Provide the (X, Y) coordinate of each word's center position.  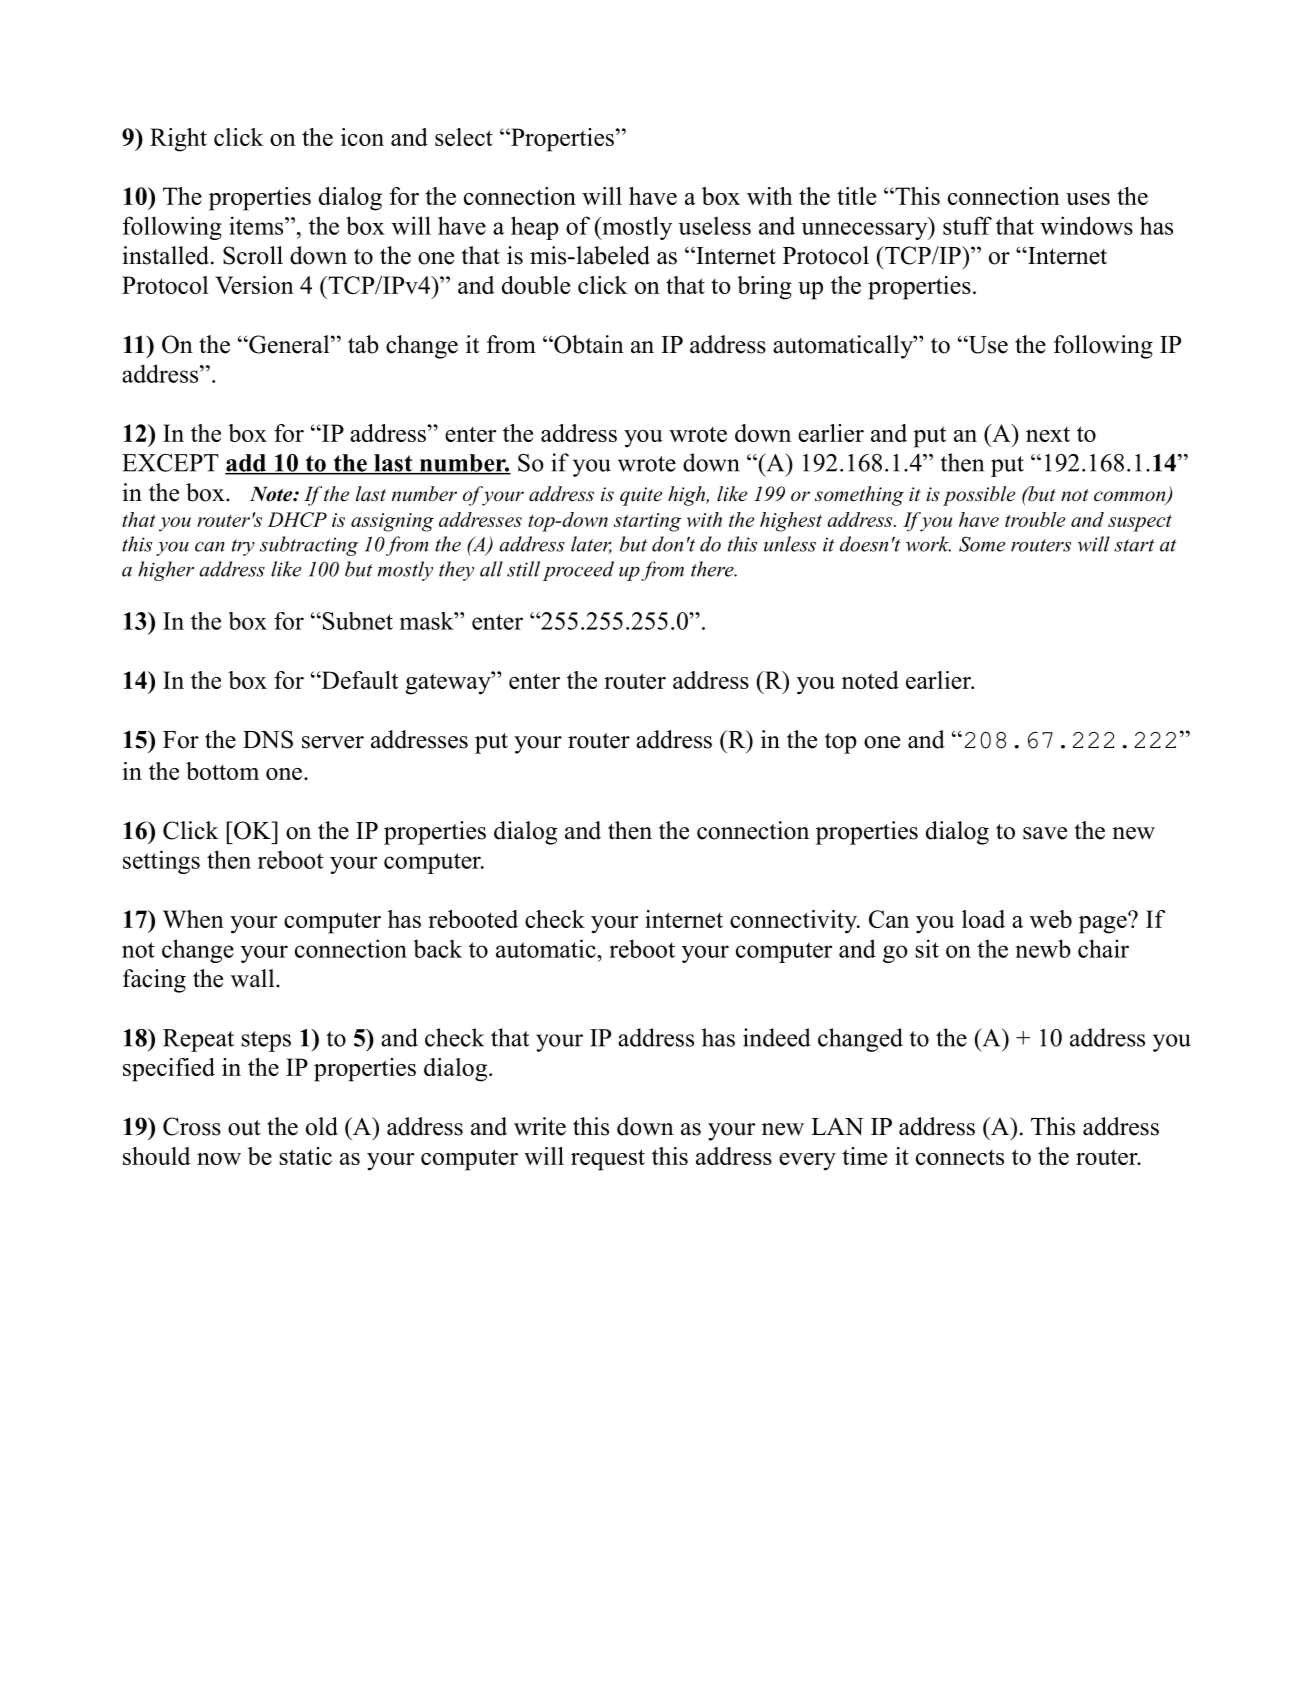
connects (960, 1157)
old (322, 1126)
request (608, 1160)
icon (362, 137)
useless (714, 225)
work (928, 544)
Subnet (356, 621)
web (1051, 919)
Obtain (588, 344)
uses (1088, 199)
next (1048, 434)
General (289, 344)
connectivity (794, 922)
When (193, 919)
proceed (578, 571)
